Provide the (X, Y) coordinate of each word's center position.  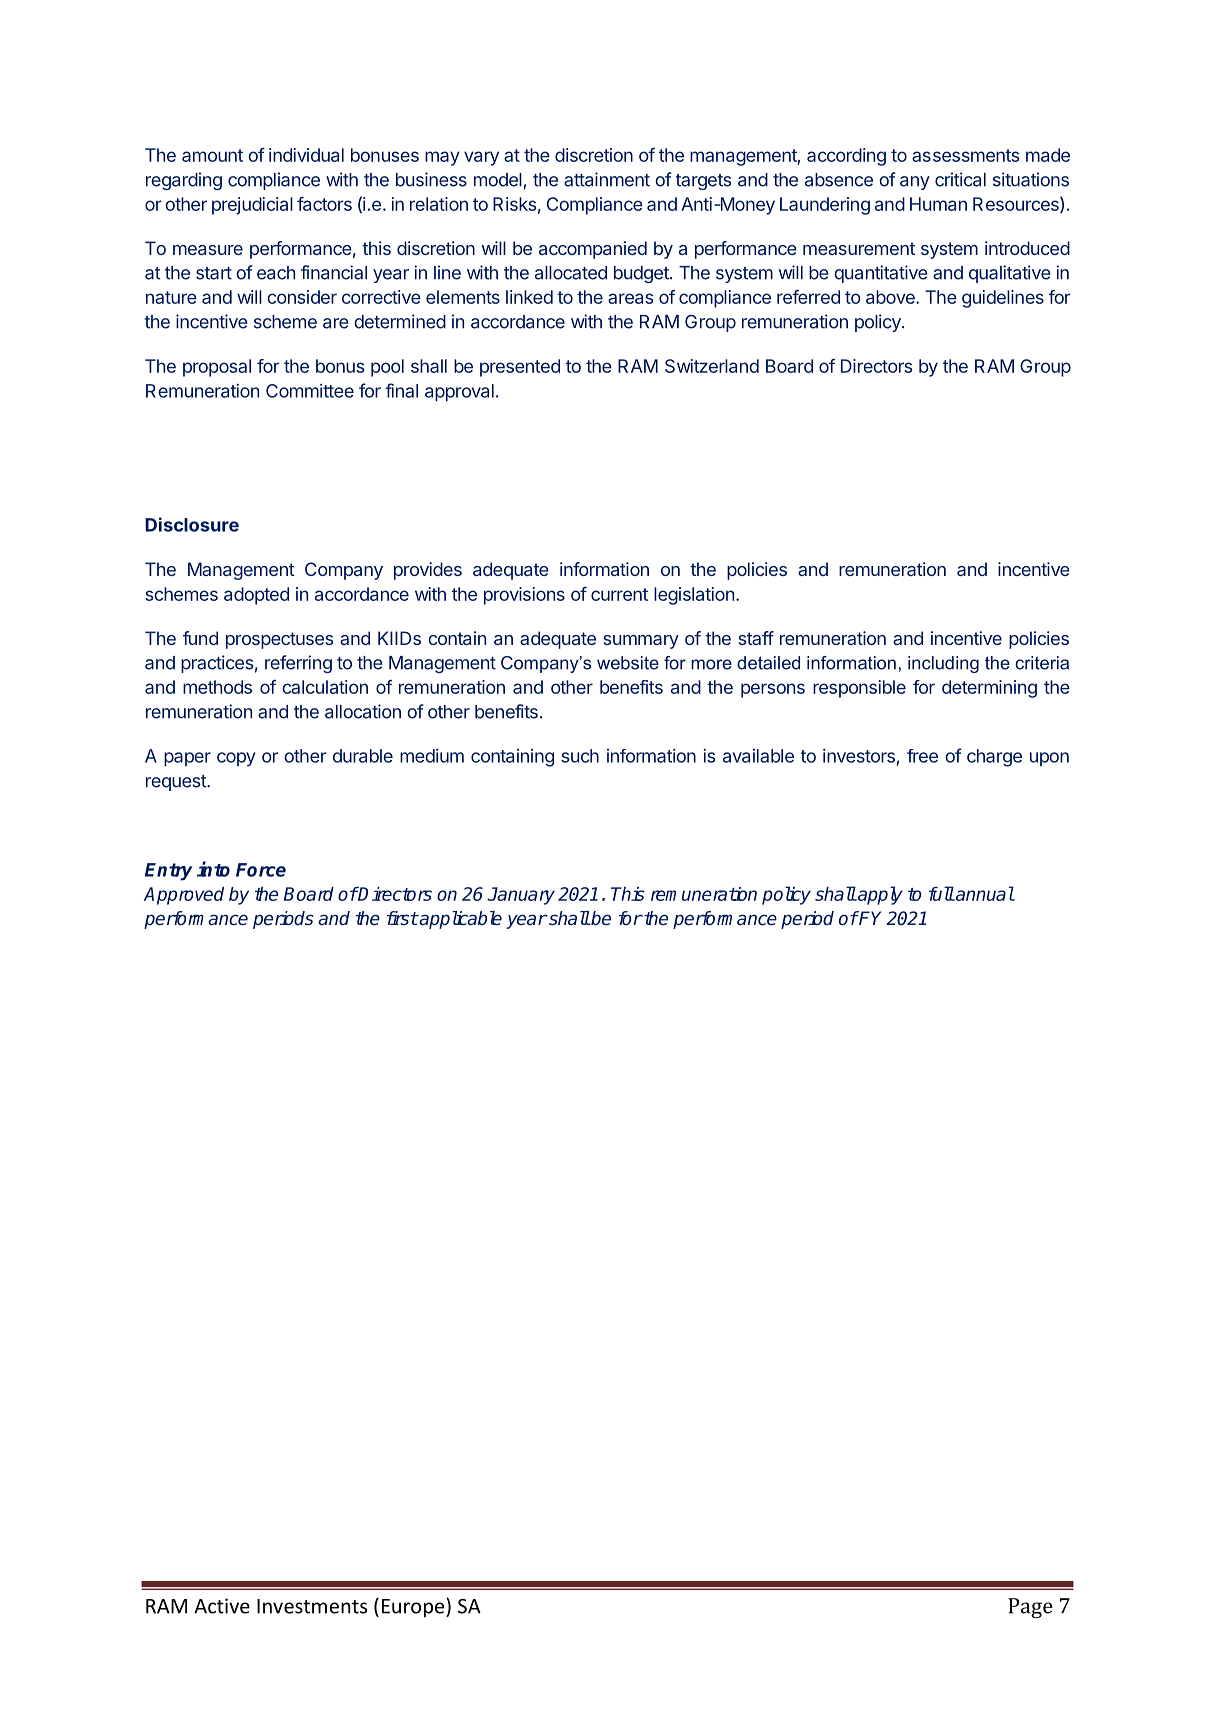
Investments (312, 1606)
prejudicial (252, 206)
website (628, 663)
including (943, 664)
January (521, 896)
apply (879, 895)
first (402, 918)
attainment (607, 179)
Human (938, 204)
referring (298, 664)
